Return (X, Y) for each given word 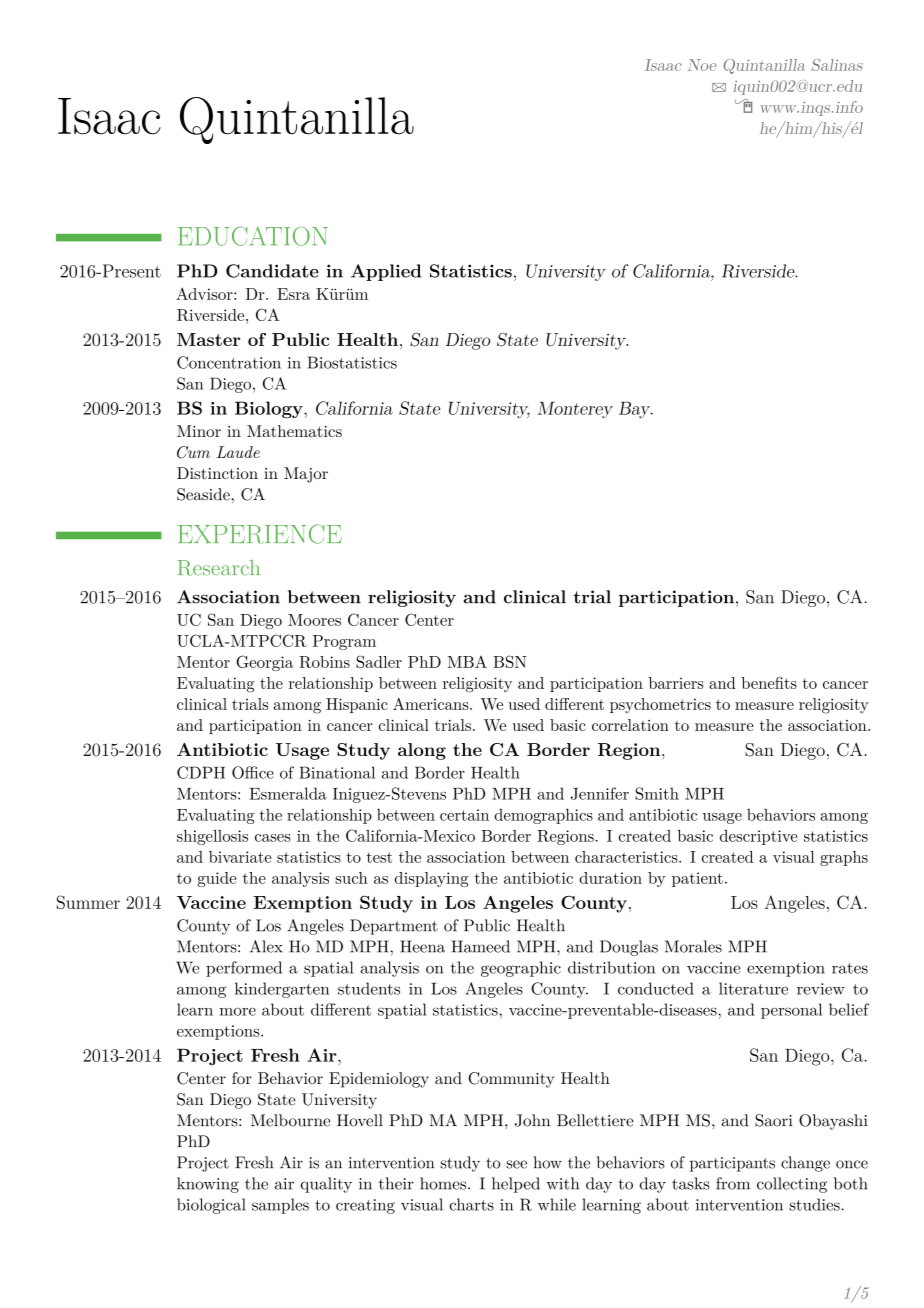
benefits (769, 683)
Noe (702, 65)
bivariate (240, 857)
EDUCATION (253, 236)
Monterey (575, 410)
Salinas (837, 65)
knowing (208, 1185)
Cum (193, 452)
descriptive (759, 837)
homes (443, 1183)
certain (464, 815)
